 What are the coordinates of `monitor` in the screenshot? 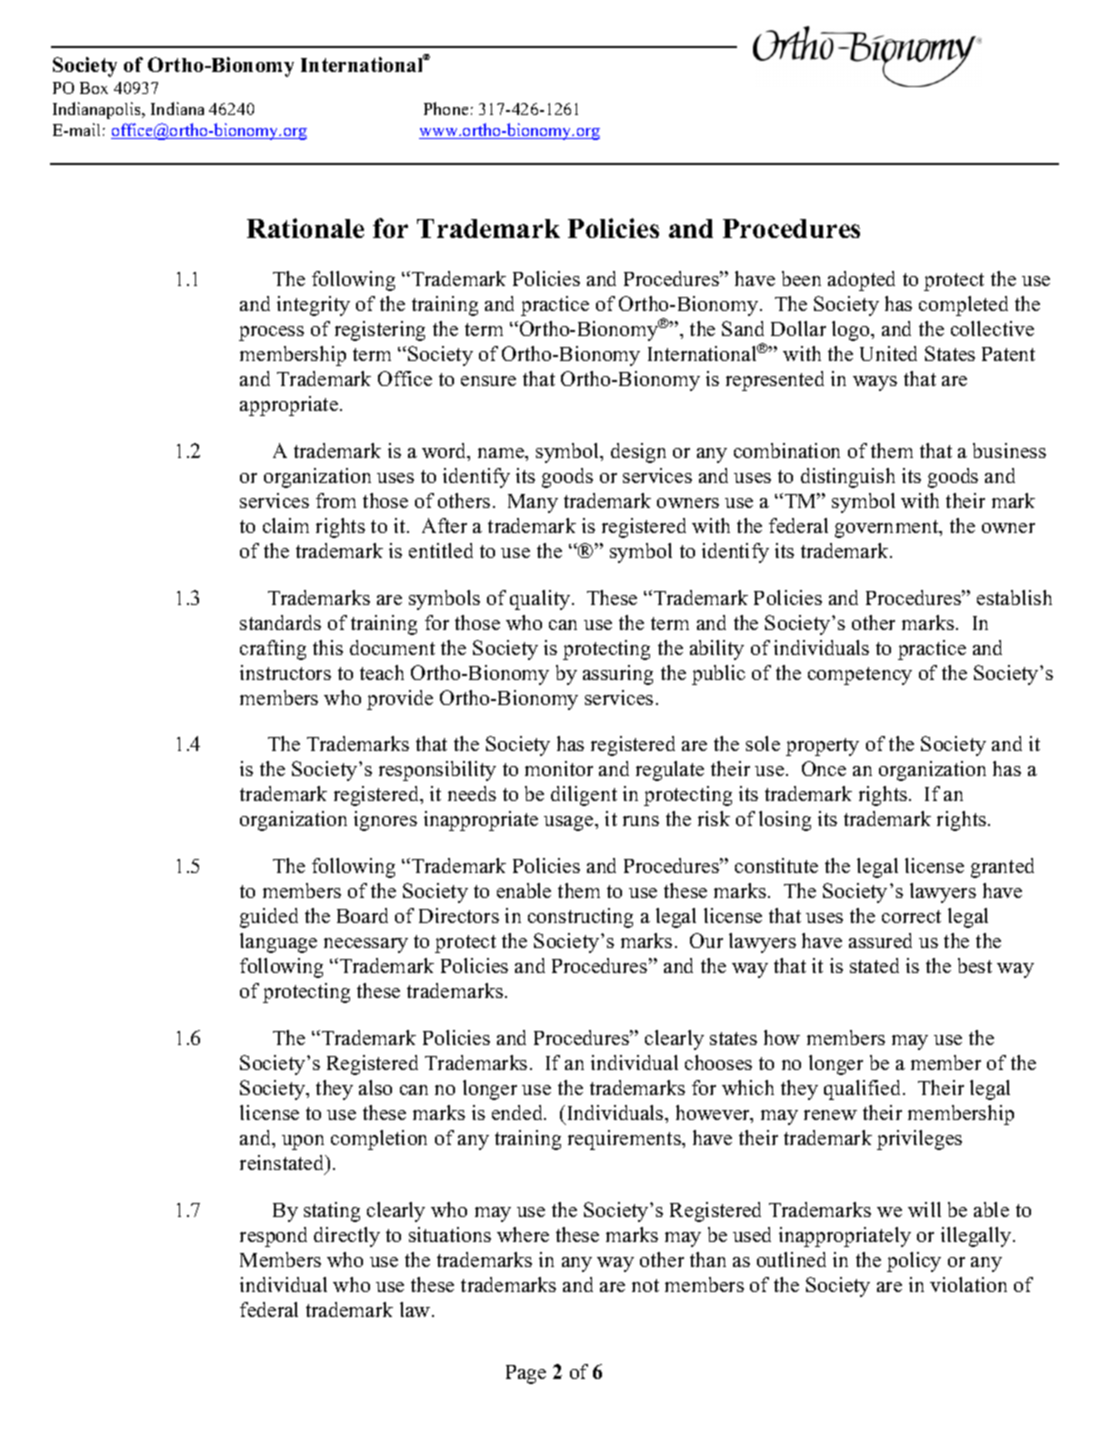 It's located at (559, 768).
